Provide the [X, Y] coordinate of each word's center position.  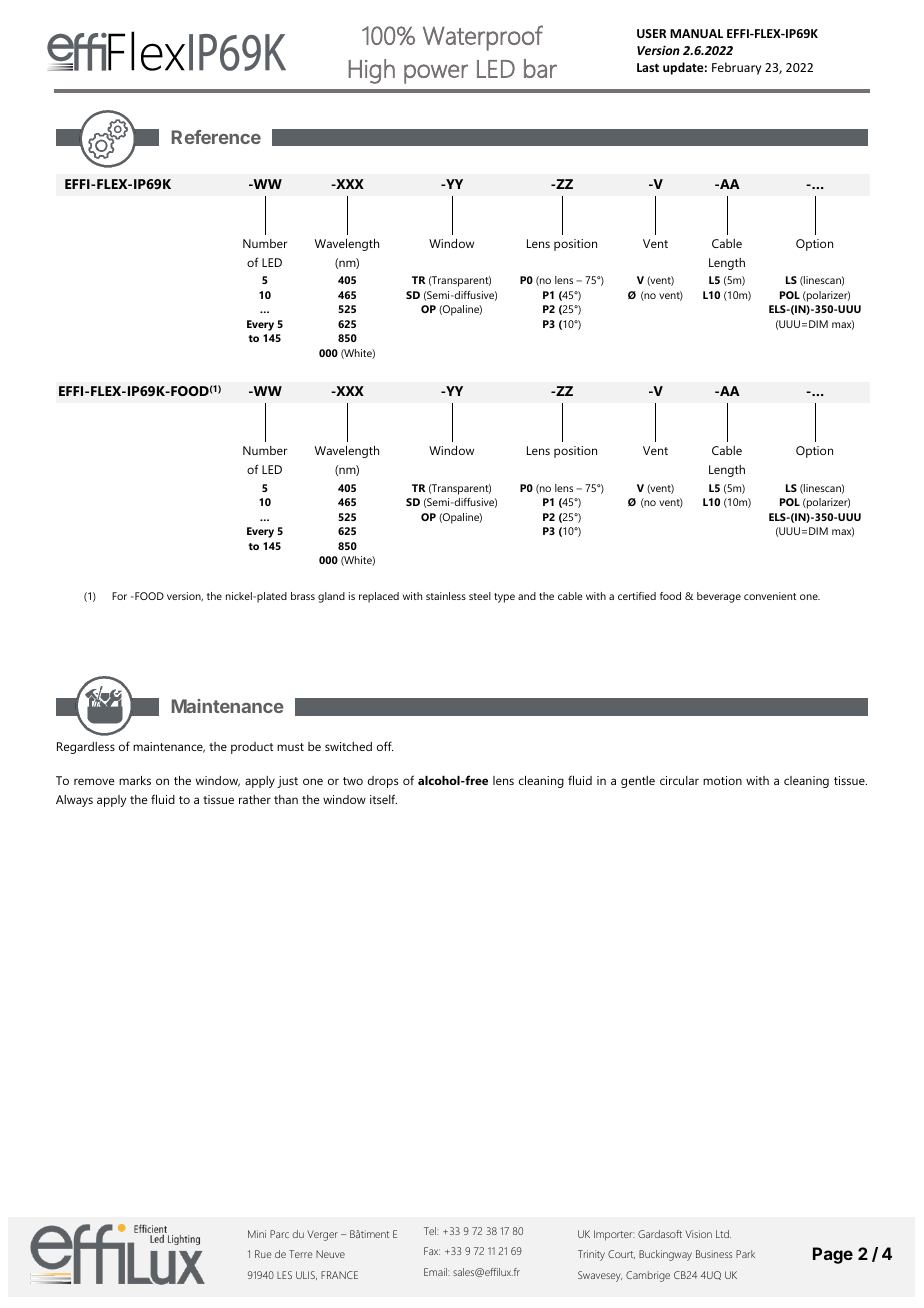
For [119, 596]
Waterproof [483, 38]
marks [135, 780]
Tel [431, 1231]
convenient [770, 596]
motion [722, 780]
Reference [216, 137]
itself [383, 799]
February [736, 68]
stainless [446, 596]
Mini [257, 1234]
